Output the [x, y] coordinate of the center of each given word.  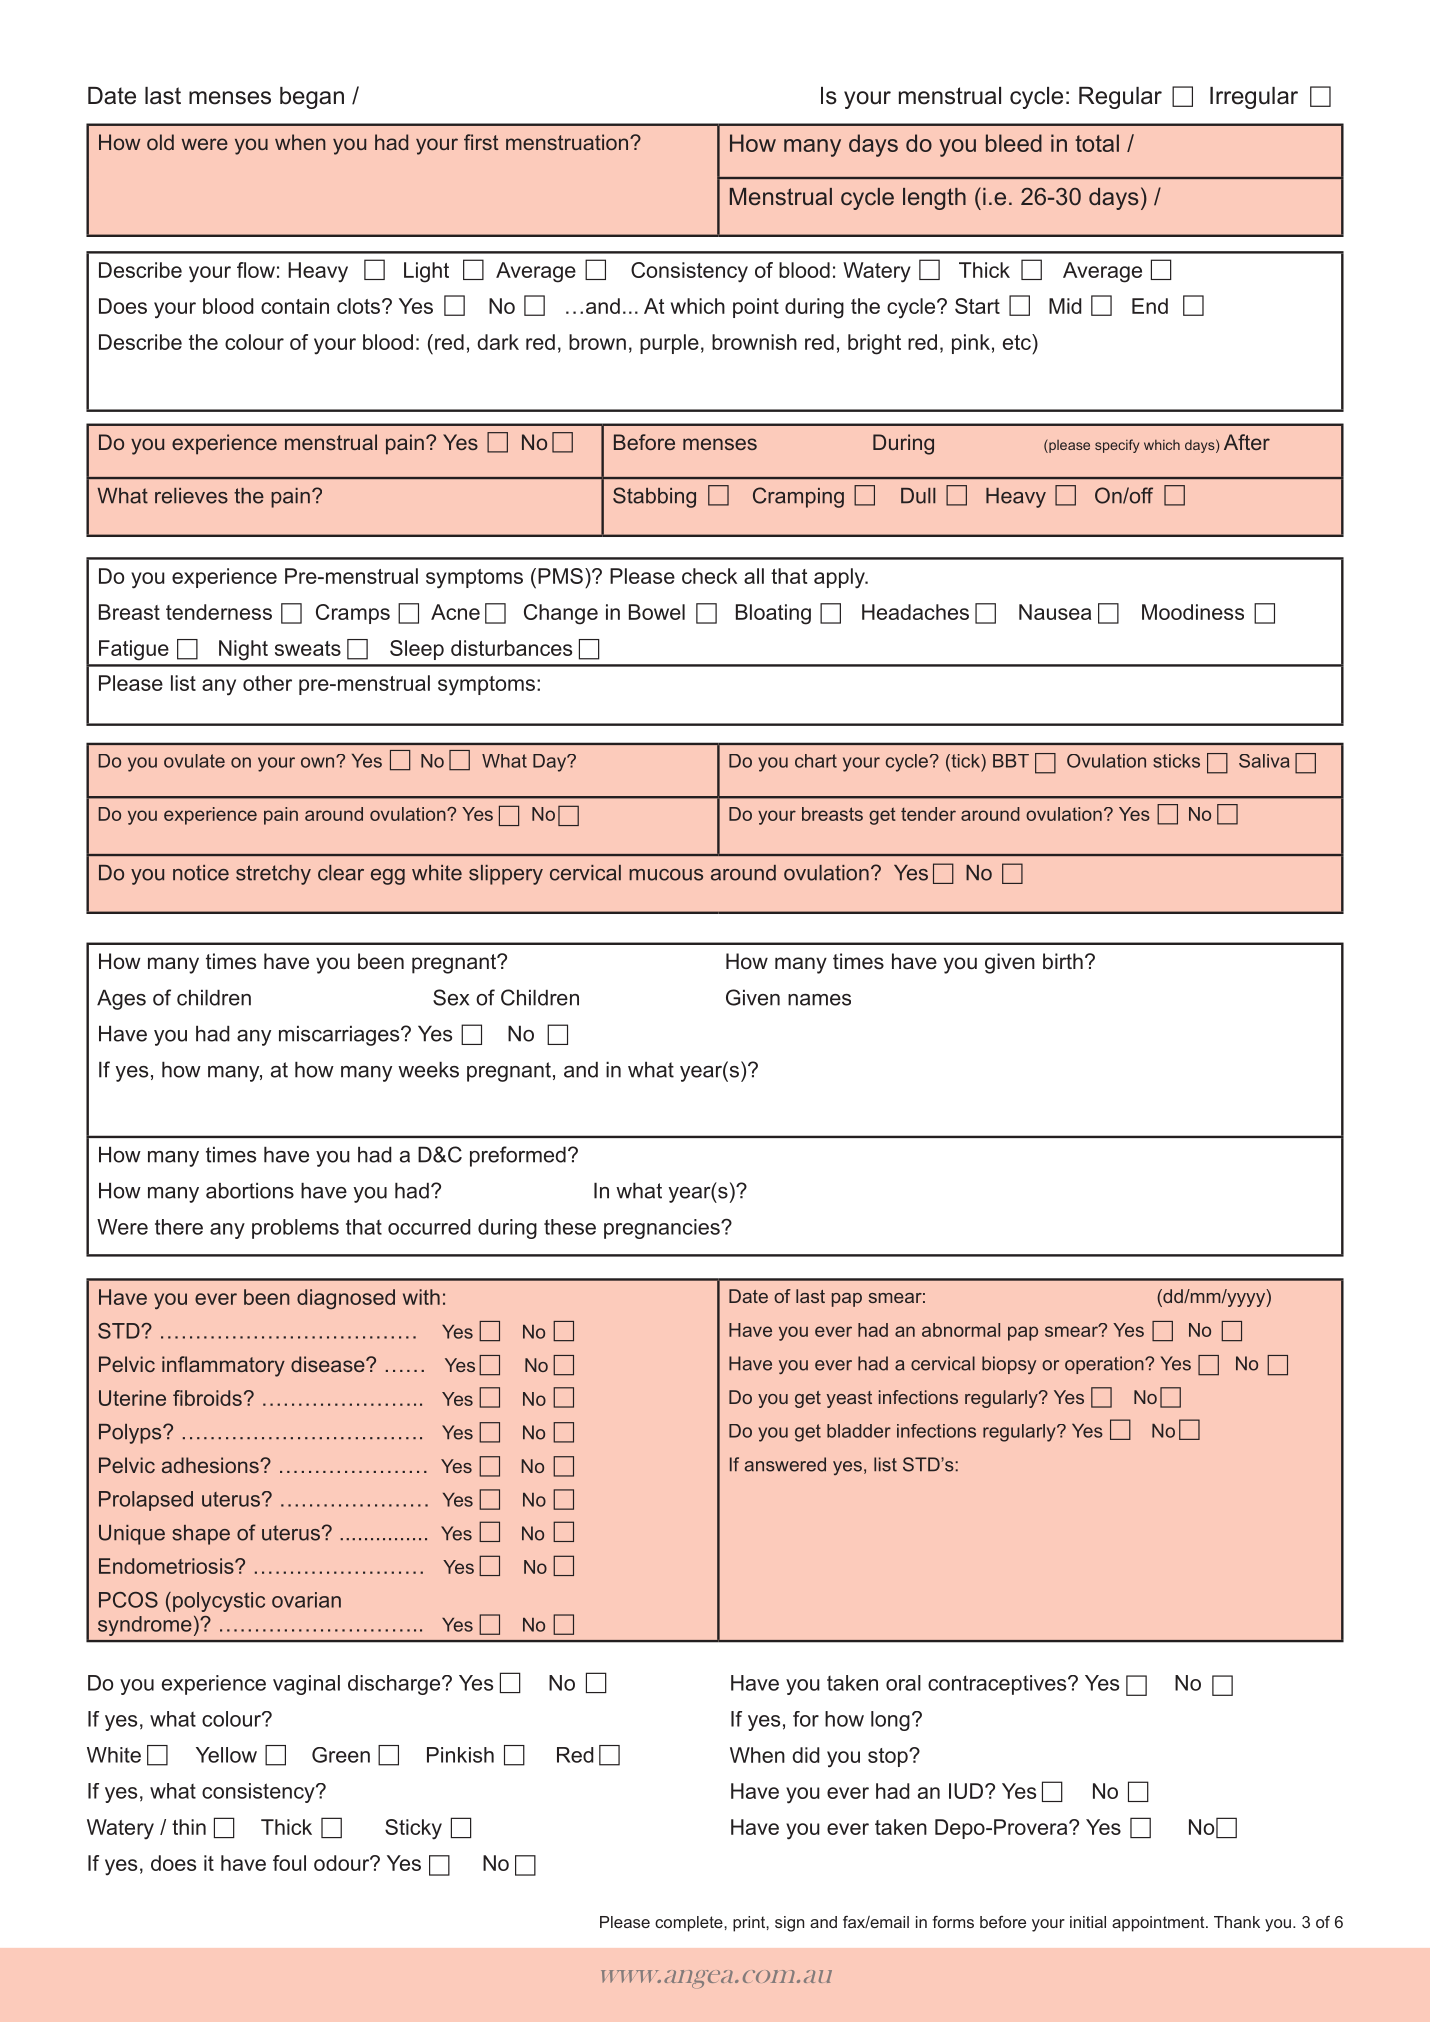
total [1097, 143]
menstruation [568, 142]
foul [289, 1863]
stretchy [273, 875]
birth [1063, 961]
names [819, 1000]
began [312, 98]
